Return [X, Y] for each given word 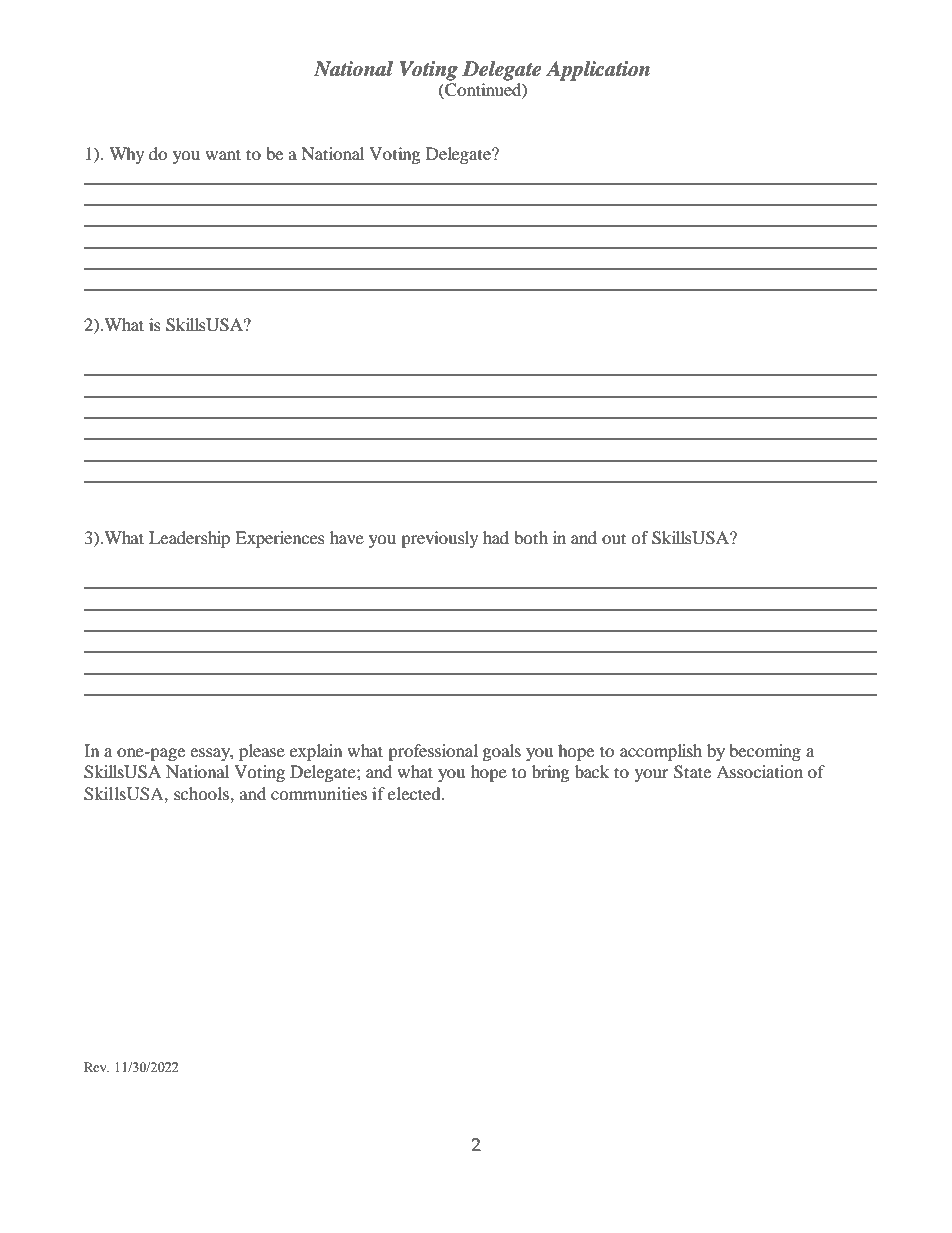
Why [126, 155]
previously [439, 539]
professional [433, 752]
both [531, 537]
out [614, 538]
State [692, 772]
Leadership [189, 539]
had [496, 537]
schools [202, 793]
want [223, 154]
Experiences [280, 539]
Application [598, 71]
